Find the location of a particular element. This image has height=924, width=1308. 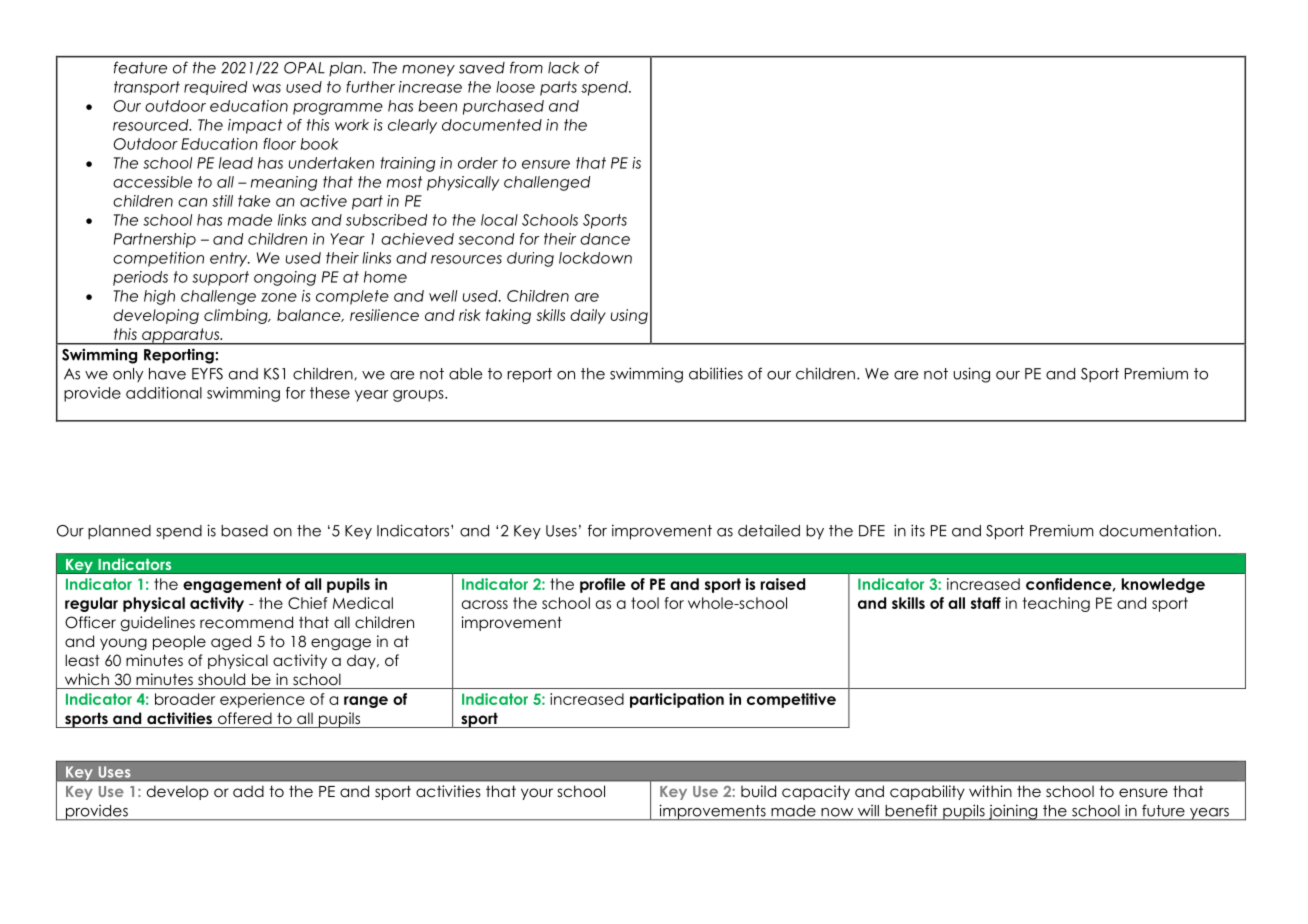

lack is located at coordinates (563, 68).
